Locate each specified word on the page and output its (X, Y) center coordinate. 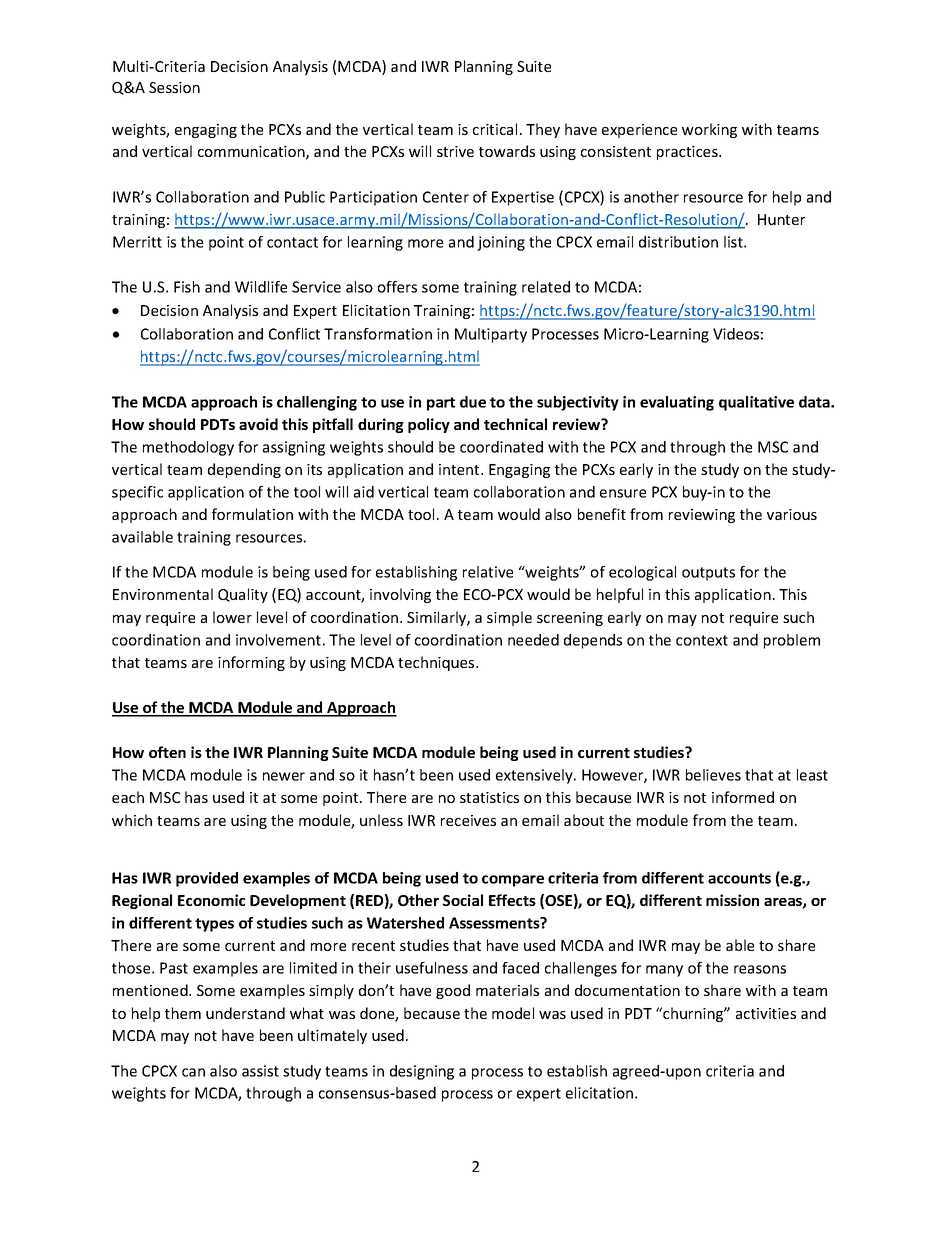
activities (766, 1013)
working (709, 130)
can (193, 1072)
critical (495, 129)
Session (174, 87)
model (513, 1013)
